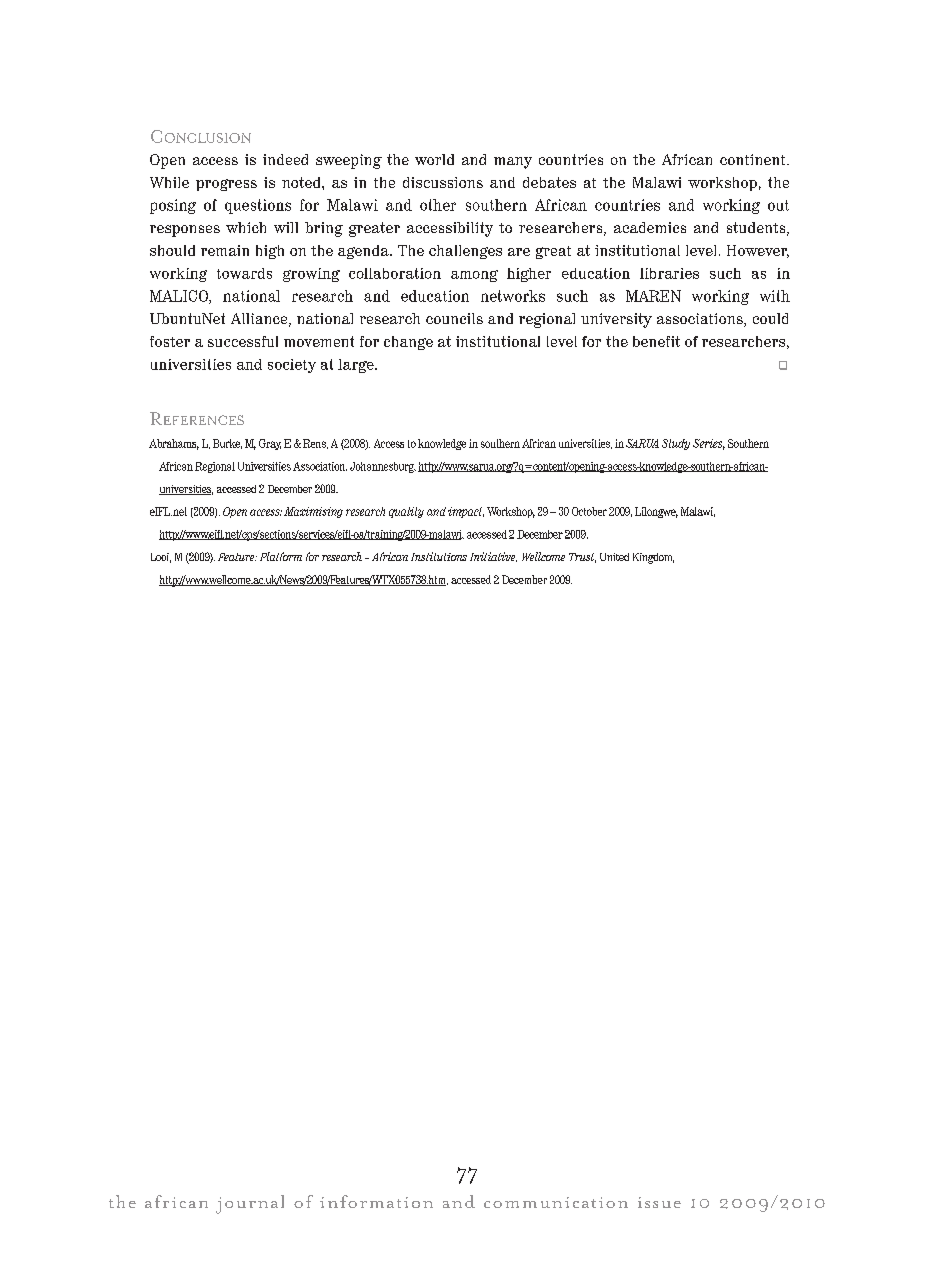 The height and width of the screenshot is (1288, 941). I want to click on journal, so click(250, 1204).
